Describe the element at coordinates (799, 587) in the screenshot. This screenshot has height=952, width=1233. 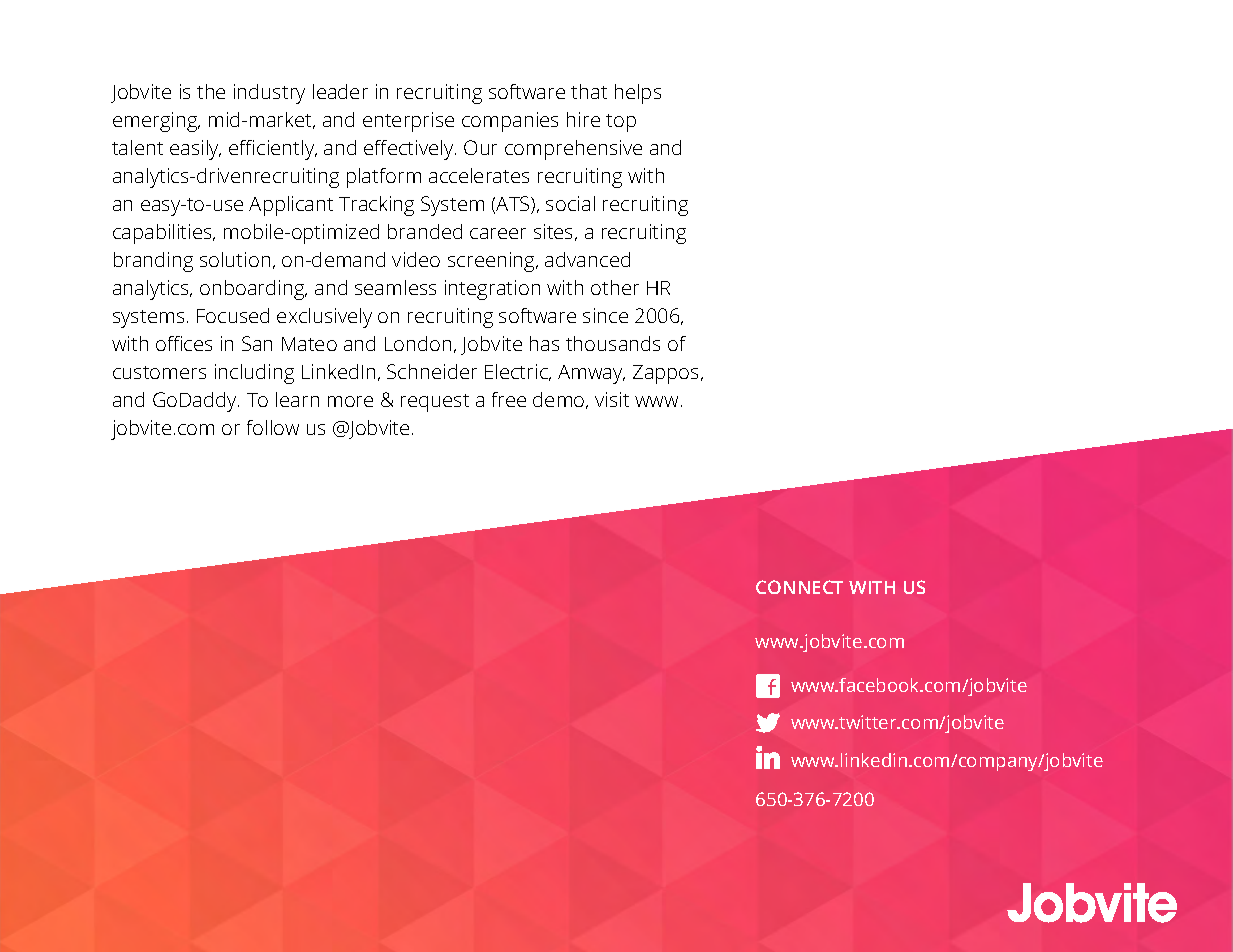
I see `CONNECT` at that location.
